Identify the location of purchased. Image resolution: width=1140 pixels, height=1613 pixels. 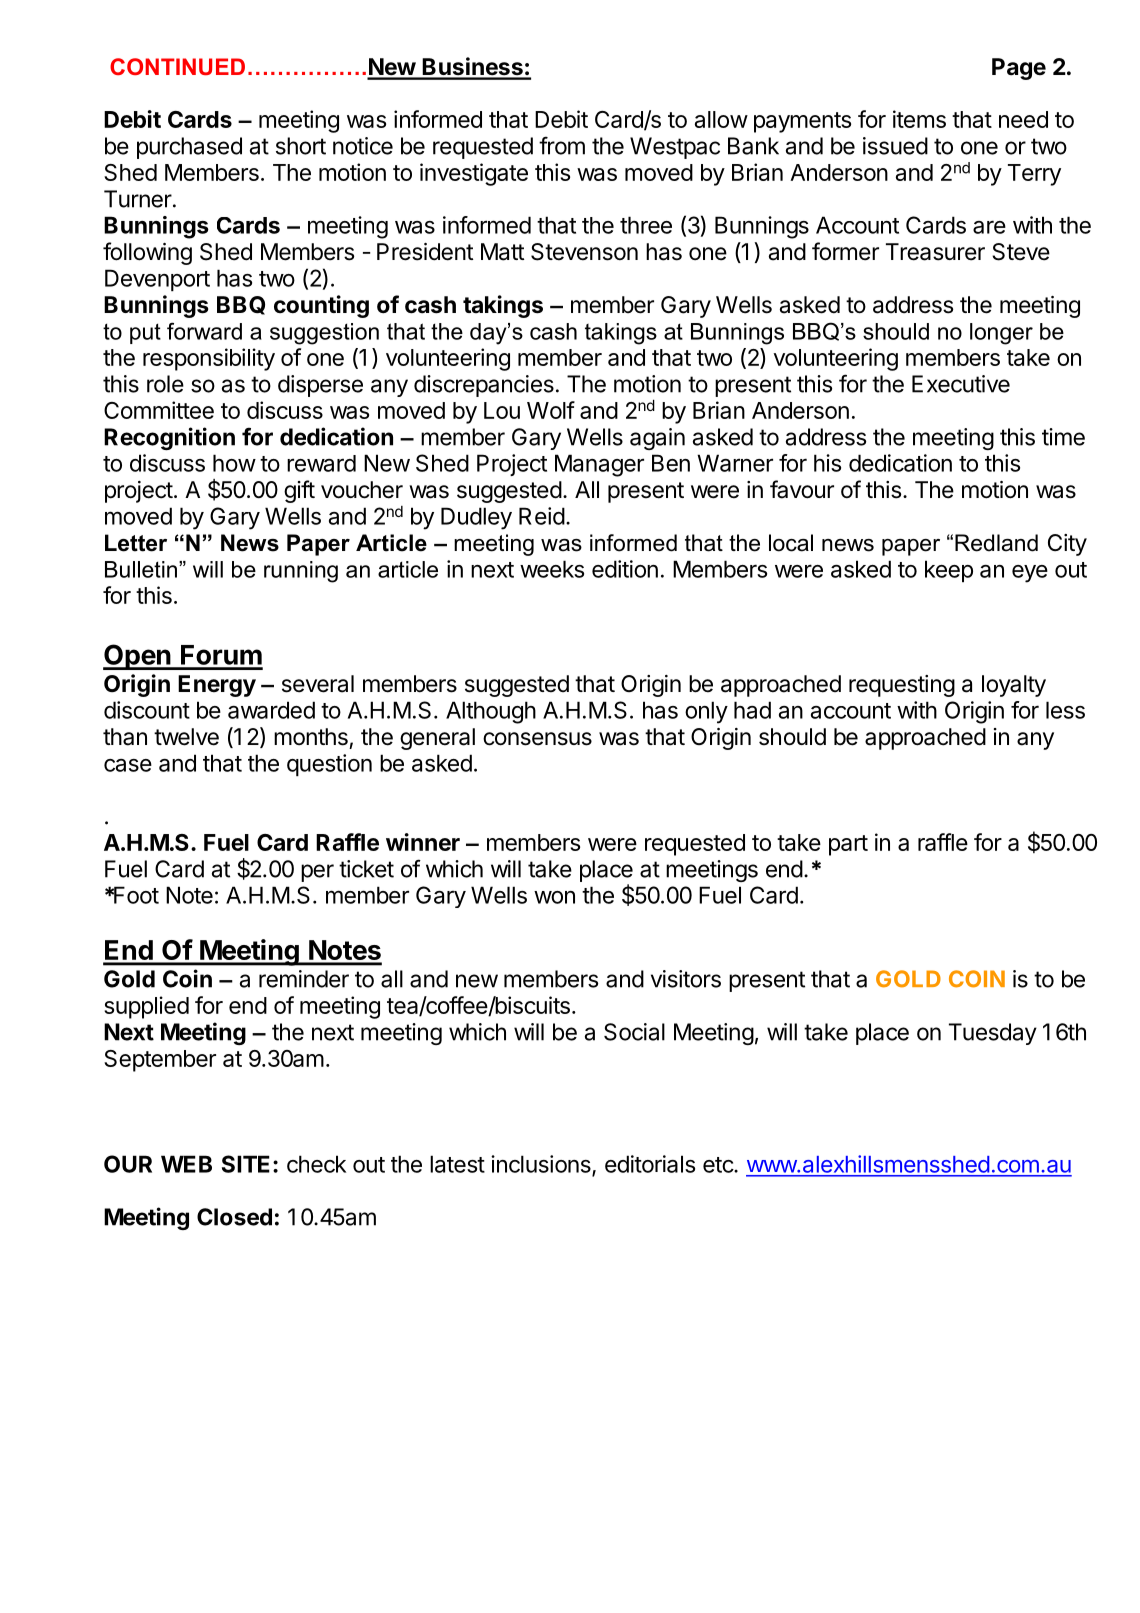
(189, 148).
